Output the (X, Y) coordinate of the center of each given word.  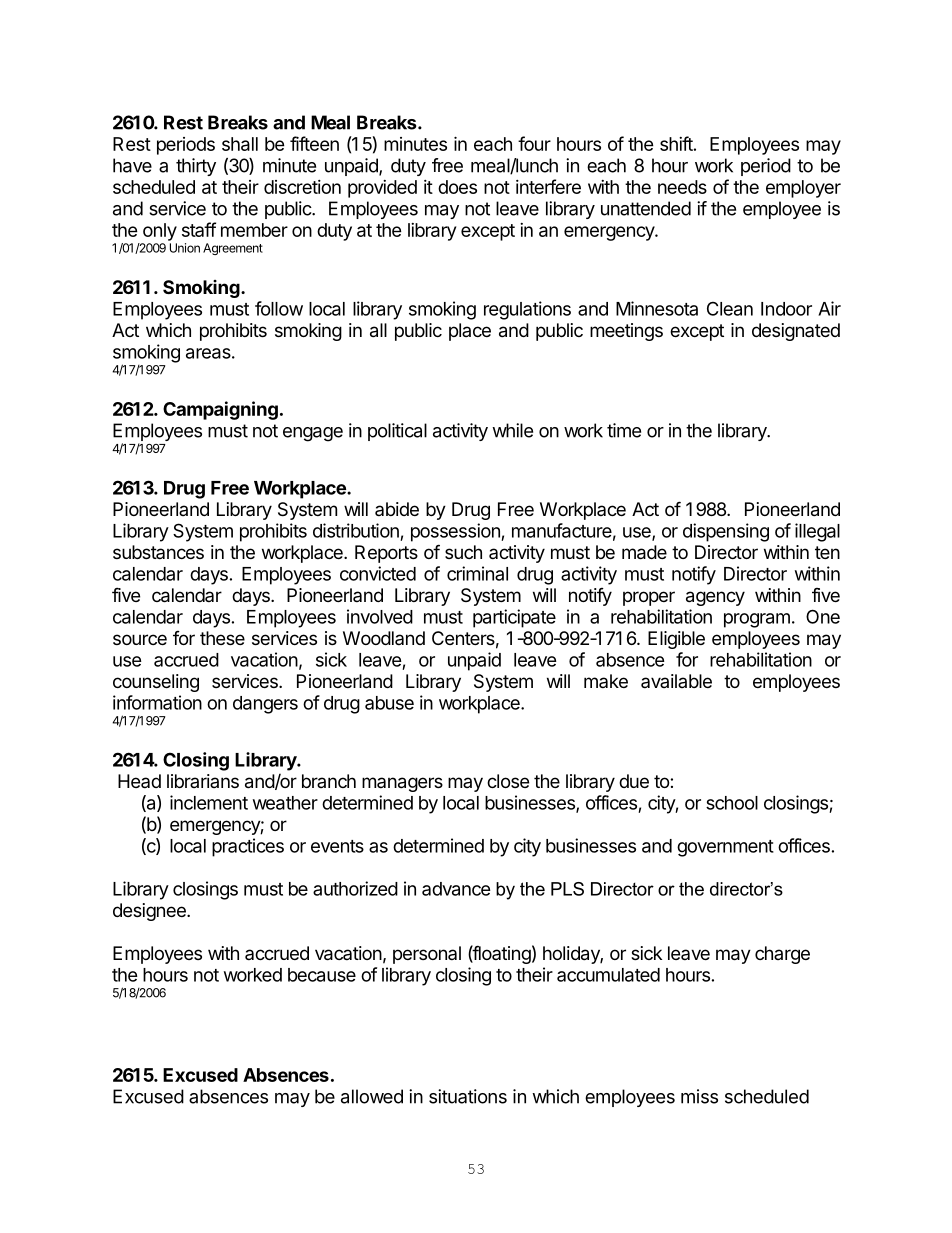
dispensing (726, 532)
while (512, 430)
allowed (372, 1096)
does (457, 187)
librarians (203, 781)
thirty (196, 167)
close (508, 781)
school (732, 803)
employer (803, 189)
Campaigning (220, 410)
